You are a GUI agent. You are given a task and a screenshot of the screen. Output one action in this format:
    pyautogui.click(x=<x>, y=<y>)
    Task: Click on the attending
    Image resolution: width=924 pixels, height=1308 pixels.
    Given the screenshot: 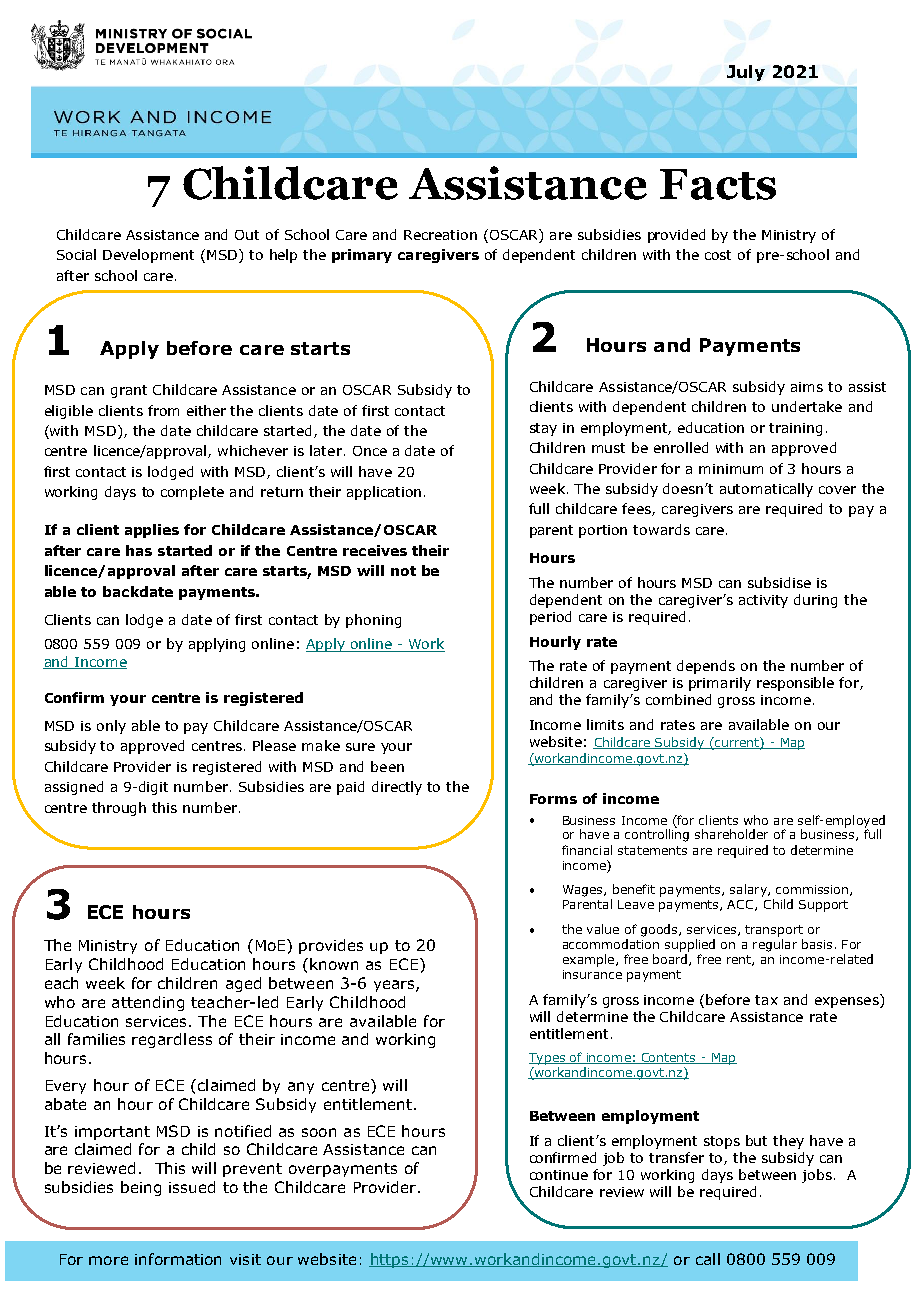 What is the action you would take?
    pyautogui.click(x=148, y=1003)
